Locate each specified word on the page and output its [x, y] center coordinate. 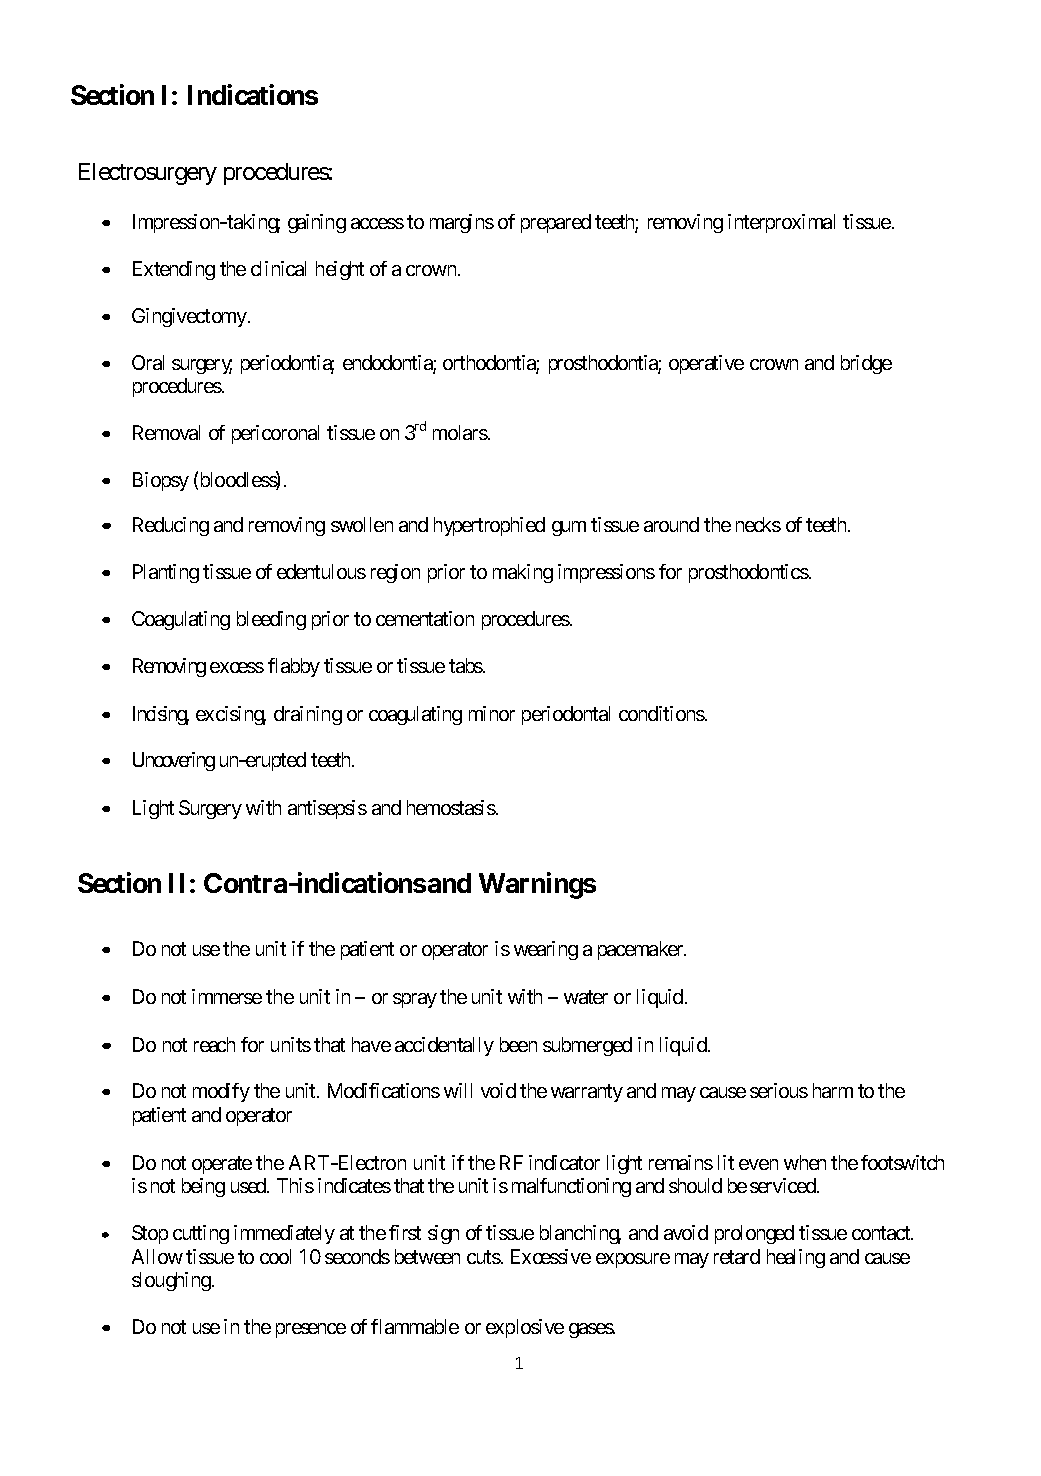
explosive [525, 1328]
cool [275, 1256]
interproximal [781, 223]
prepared [556, 223]
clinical [278, 268]
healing [796, 1258]
